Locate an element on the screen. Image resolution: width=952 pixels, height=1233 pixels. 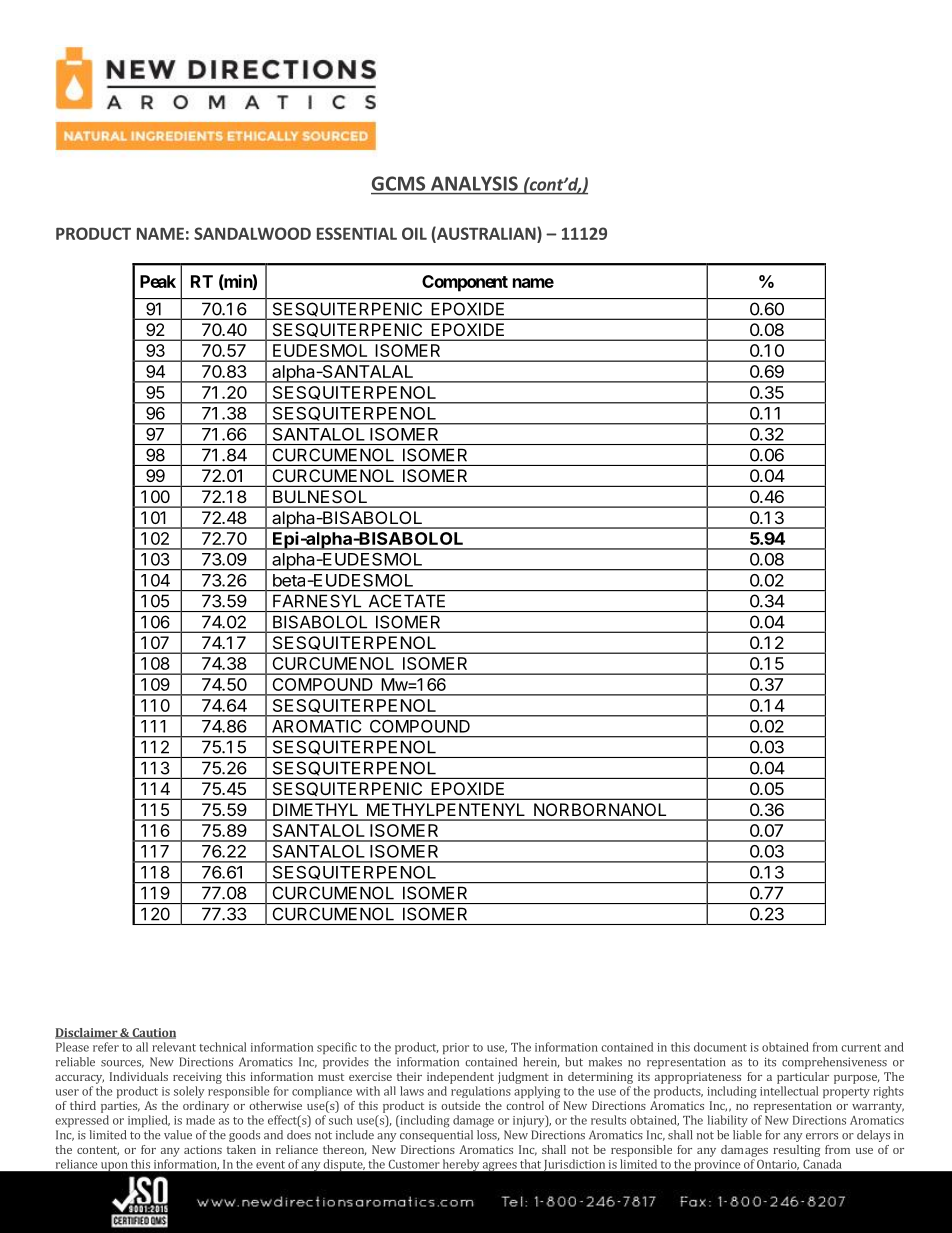
outside is located at coordinates (460, 1105).
